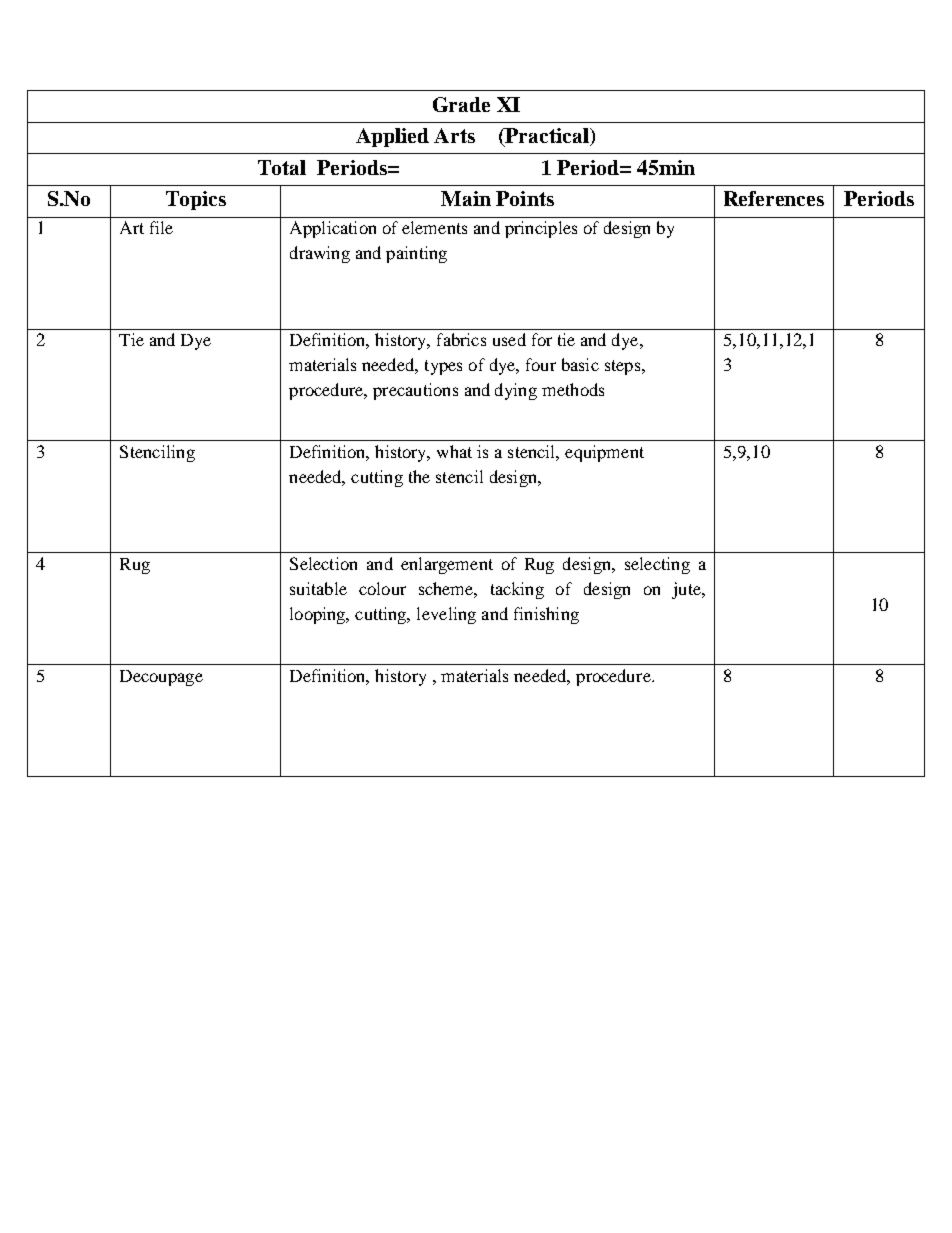 Image resolution: width=952 pixels, height=1233 pixels. What do you see at coordinates (196, 200) in the page?
I see `Topics` at bounding box center [196, 200].
